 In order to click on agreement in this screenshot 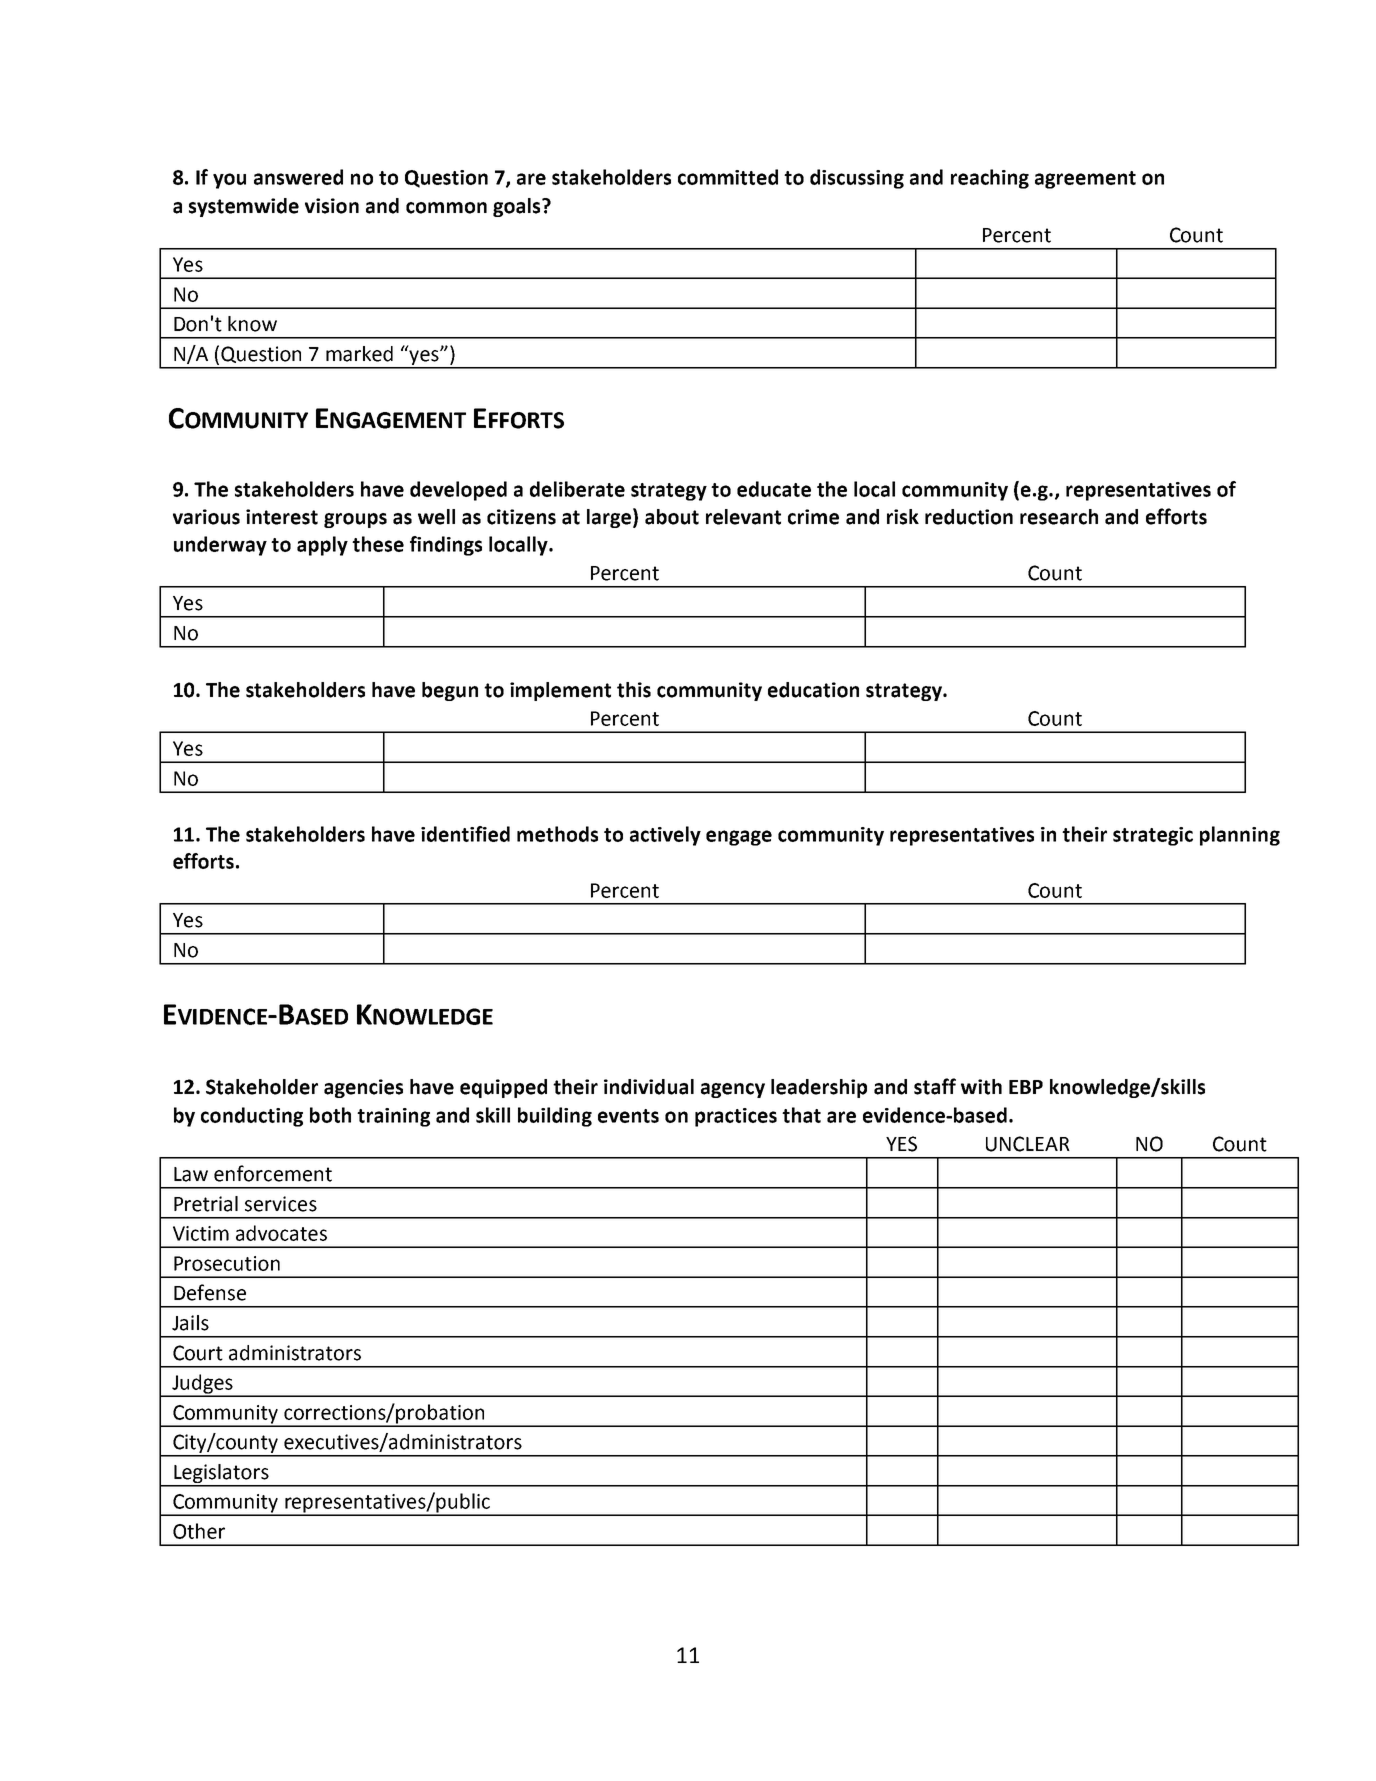, I will do `click(1085, 180)`.
